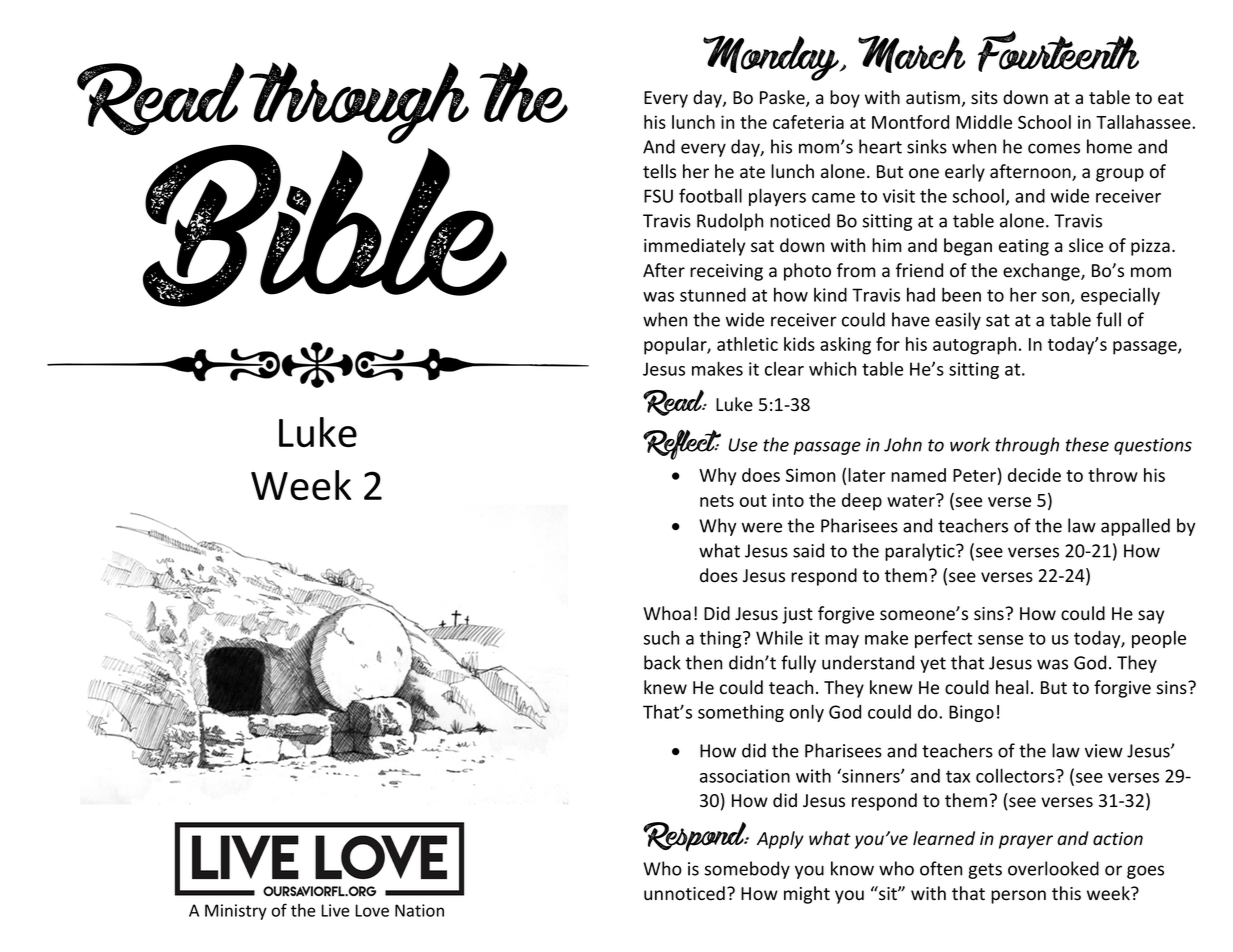 The image size is (1233, 952). I want to click on exchange, so click(1042, 272).
